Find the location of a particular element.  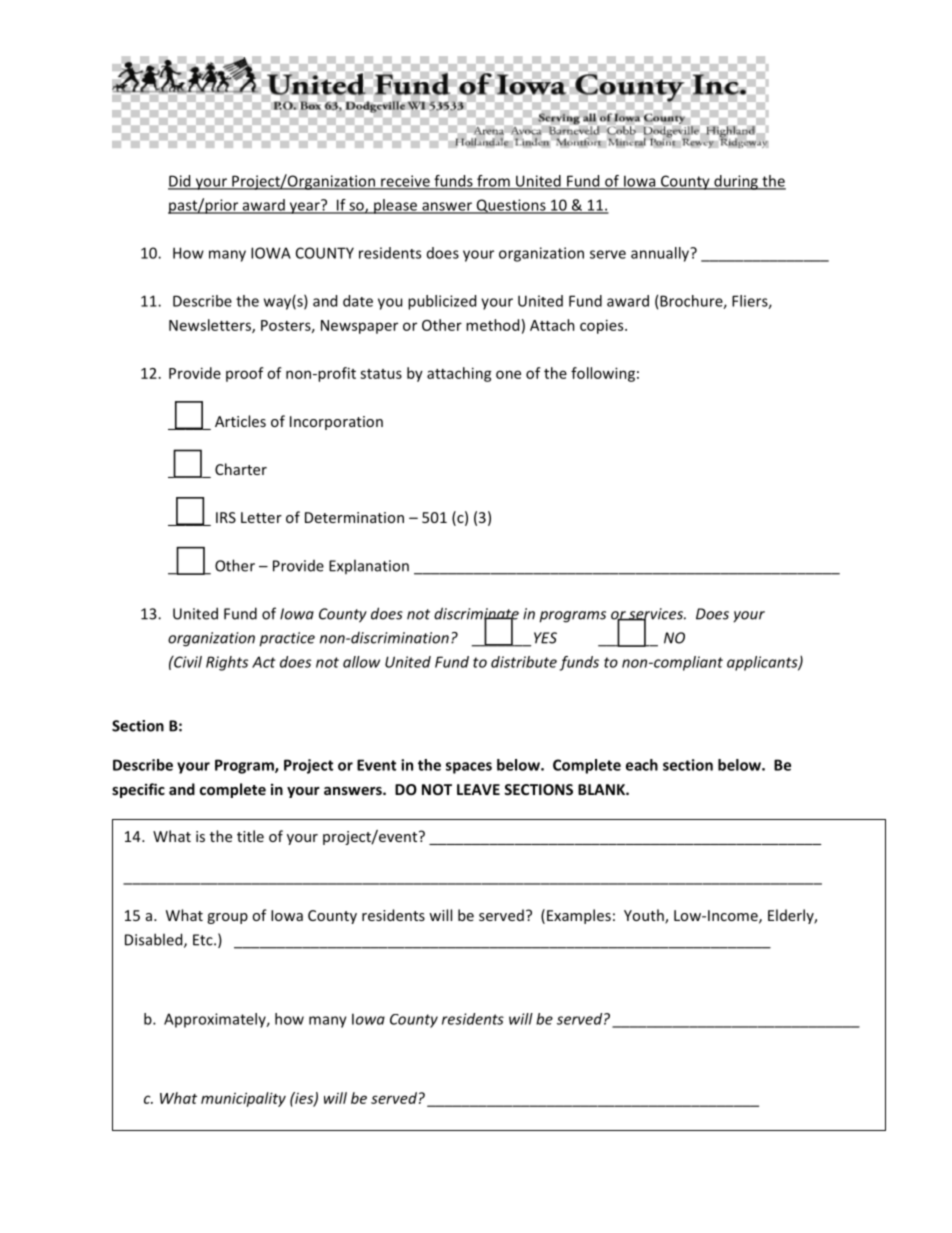

please is located at coordinates (395, 206).
